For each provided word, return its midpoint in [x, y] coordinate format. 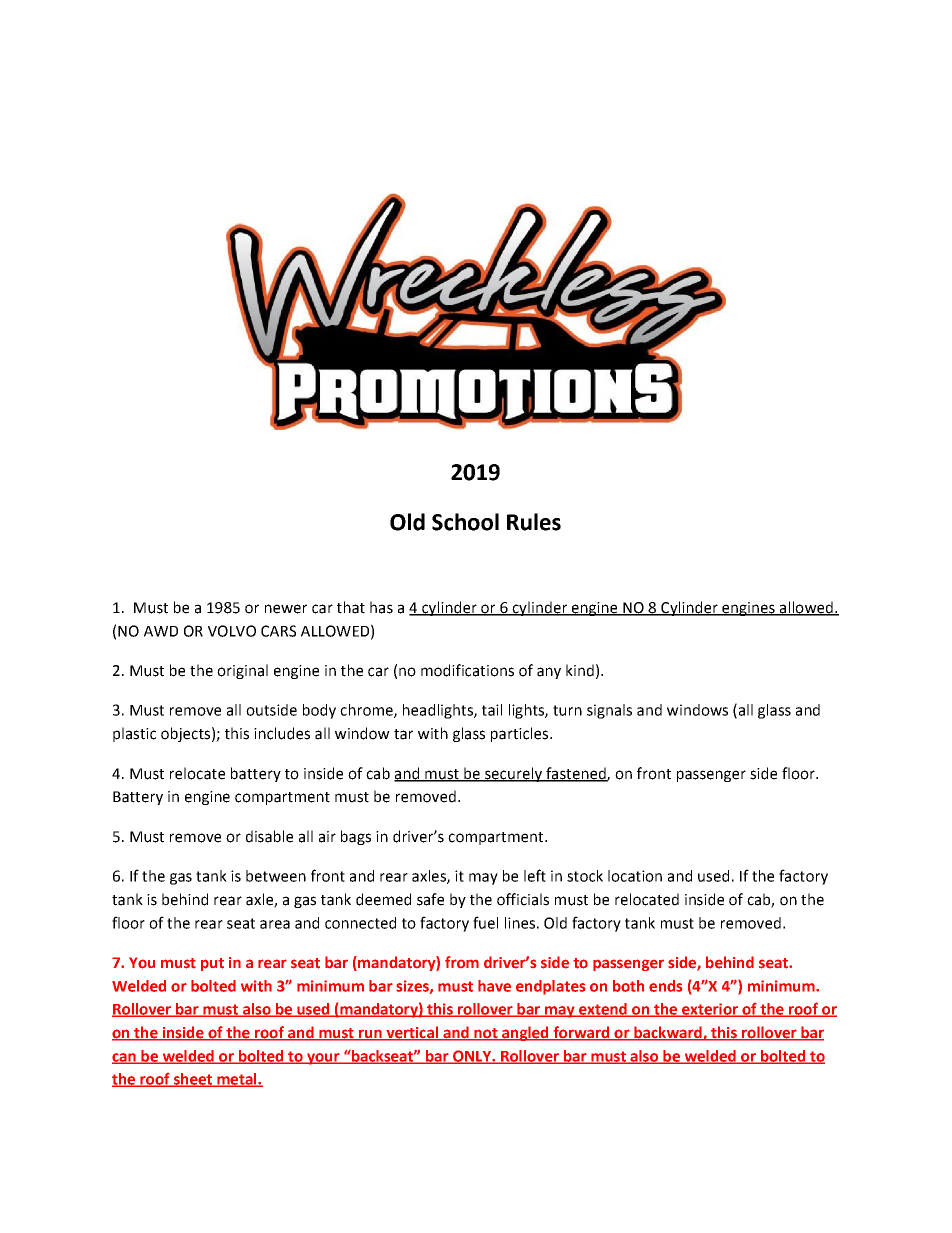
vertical [412, 1033]
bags [356, 837]
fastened [576, 774]
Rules [534, 522]
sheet [192, 1080]
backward [668, 1033]
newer [286, 609]
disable [269, 836]
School [465, 522]
